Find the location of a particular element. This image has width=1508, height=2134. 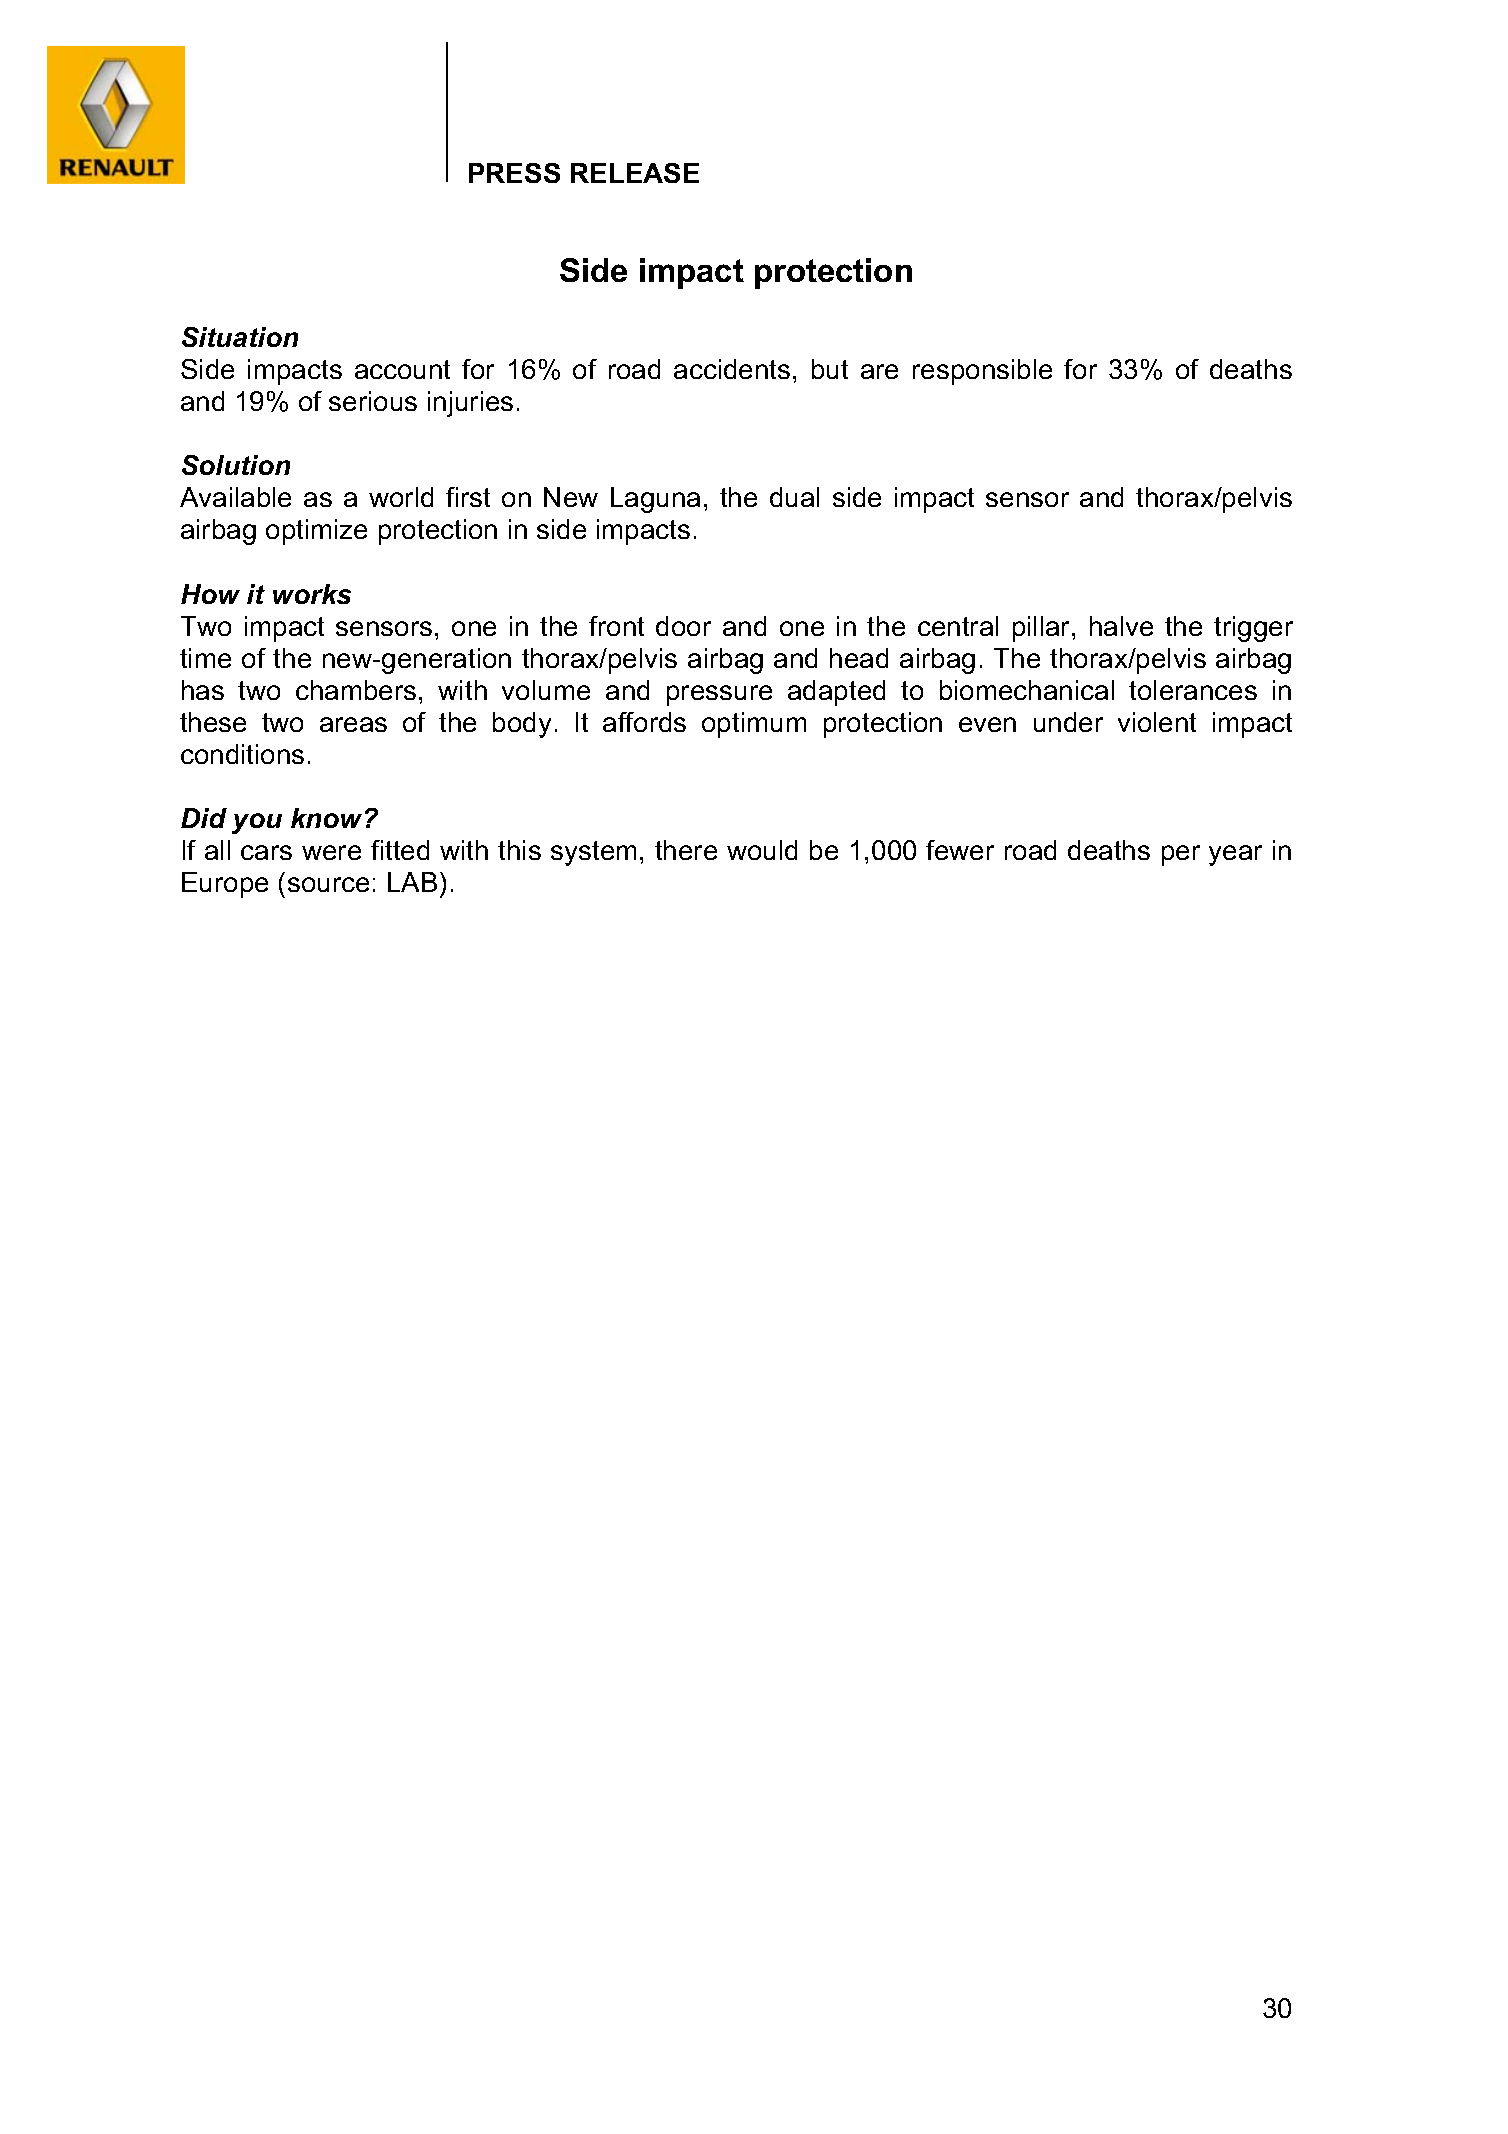

accidents is located at coordinates (732, 369).
